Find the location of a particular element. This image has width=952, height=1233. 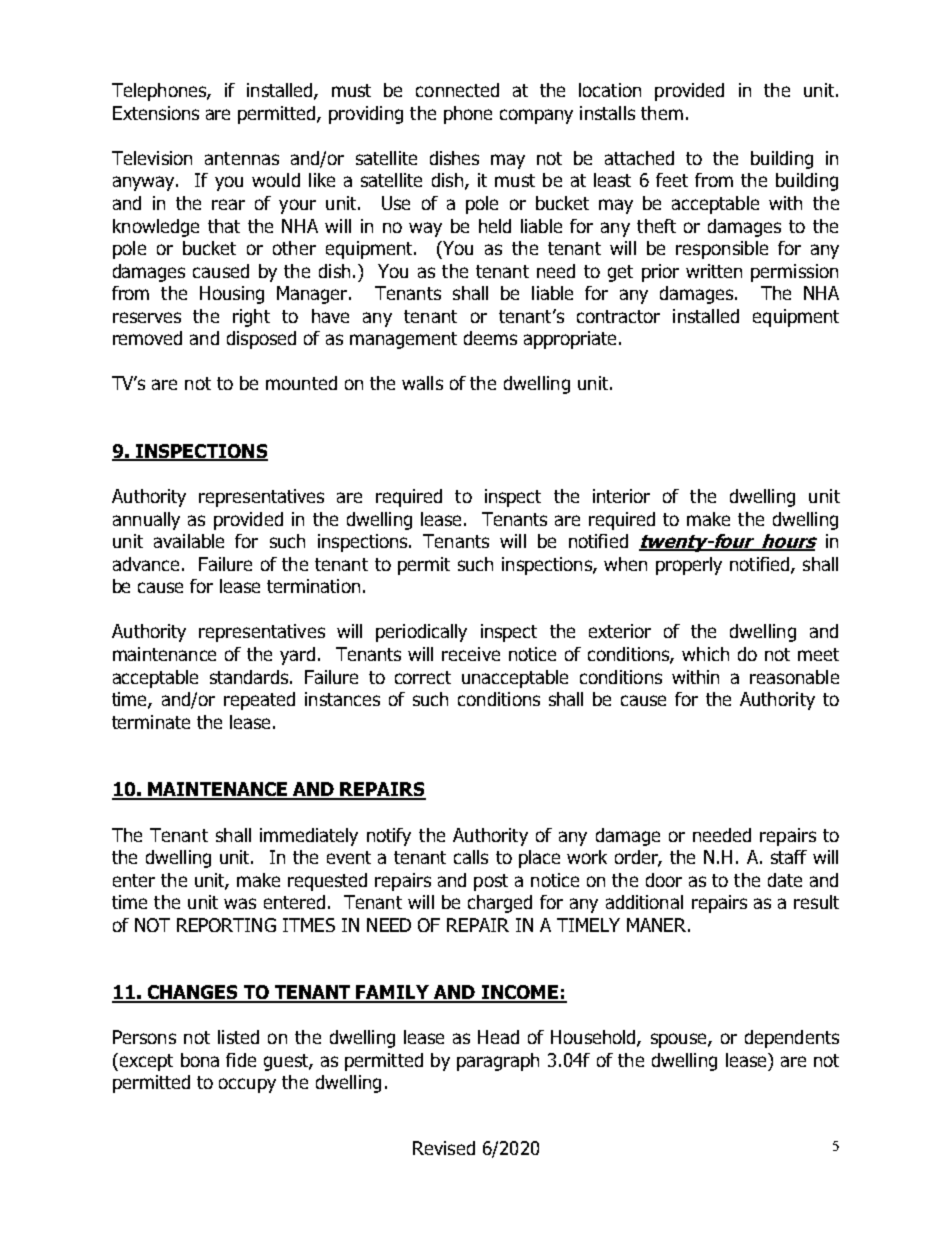

antennas is located at coordinates (242, 158).
